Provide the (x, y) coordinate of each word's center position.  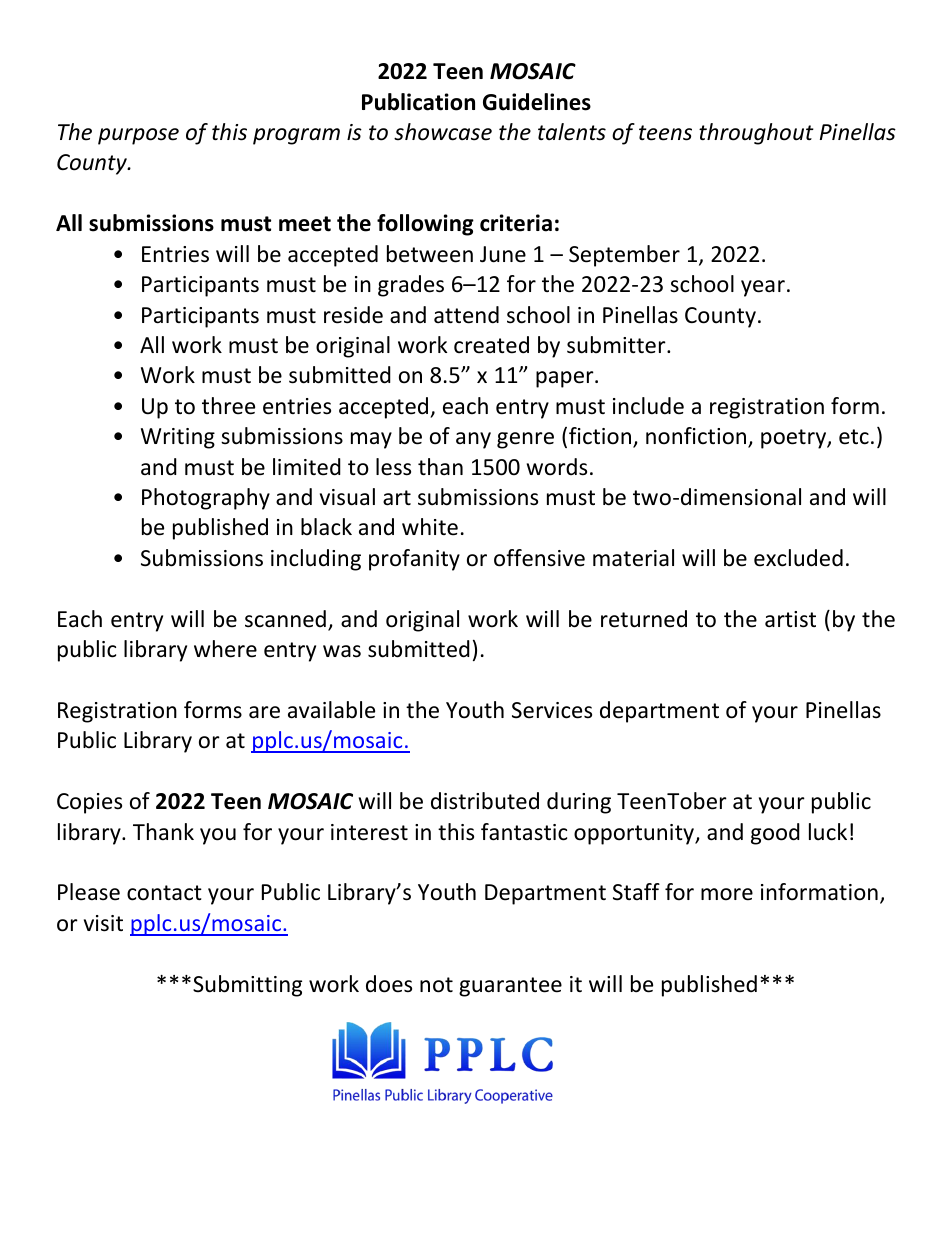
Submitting (247, 986)
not (436, 985)
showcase (443, 132)
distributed (485, 801)
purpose (138, 136)
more (727, 894)
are (264, 712)
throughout (756, 134)
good (775, 834)
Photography (206, 499)
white (430, 527)
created (491, 345)
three (228, 406)
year (763, 288)
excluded (798, 558)
